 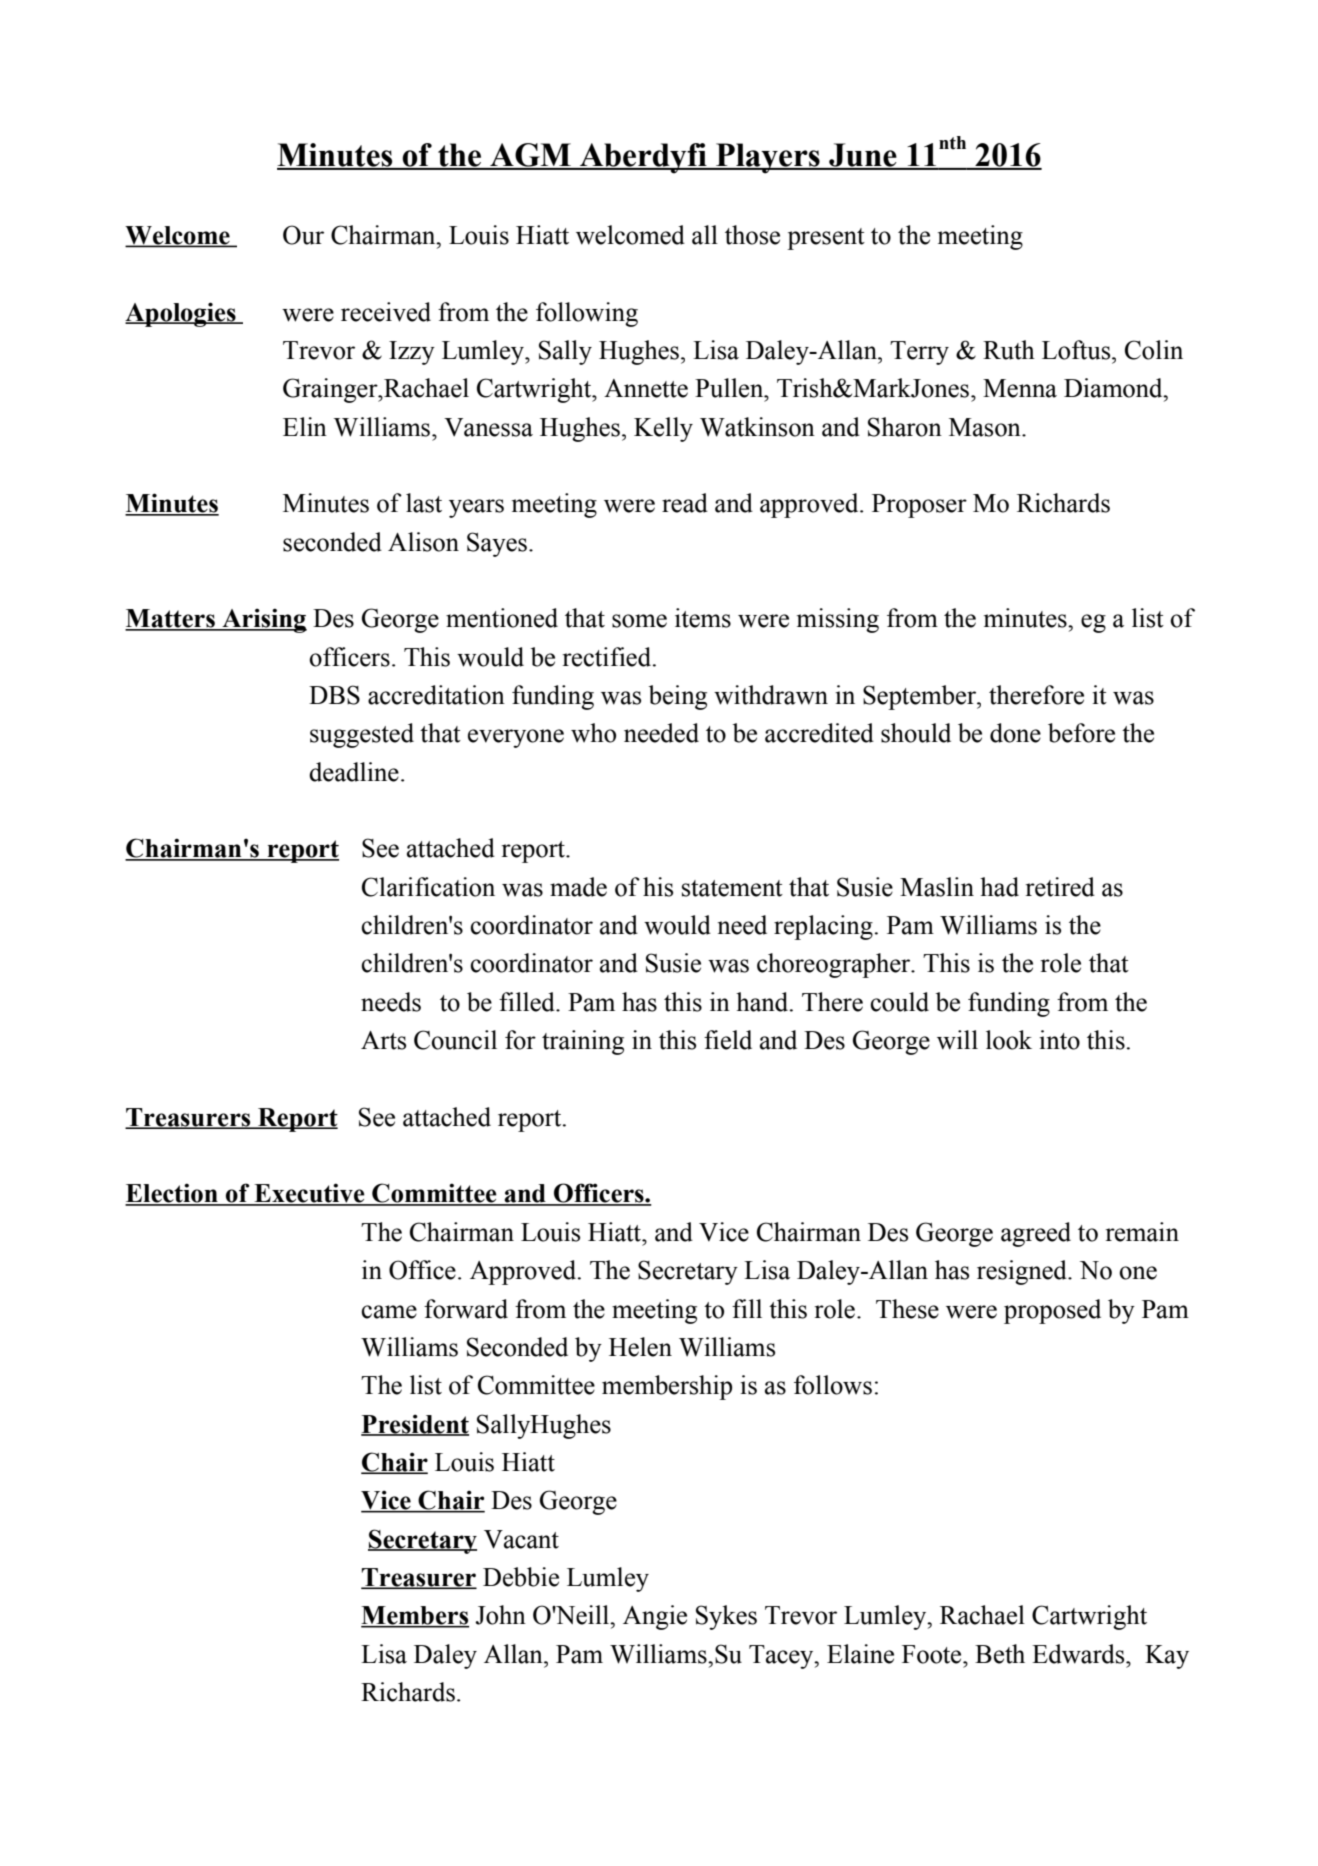 What do you see at coordinates (303, 235) in the screenshot?
I see `Our` at bounding box center [303, 235].
